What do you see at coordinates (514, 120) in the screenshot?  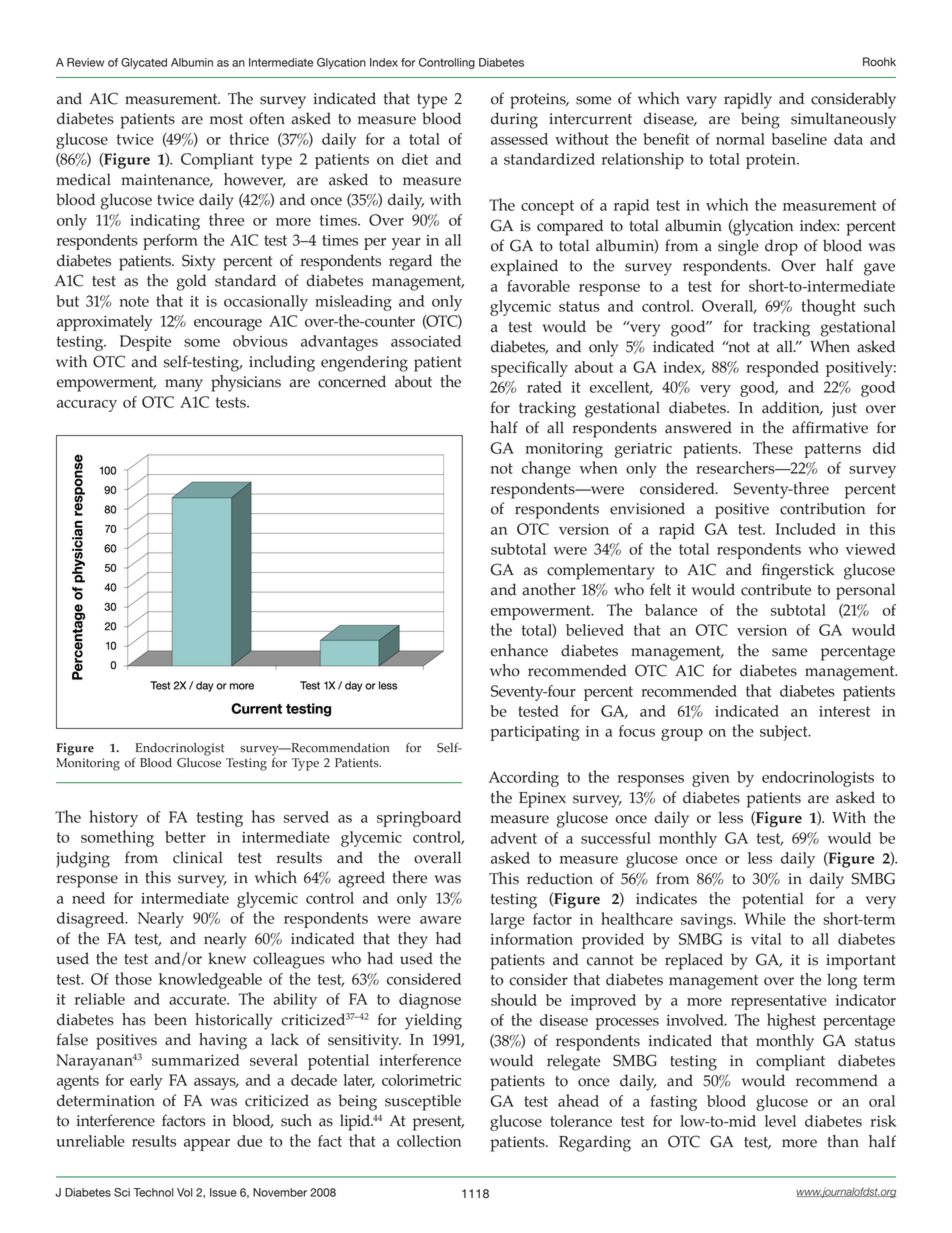 I see `during` at bounding box center [514, 120].
